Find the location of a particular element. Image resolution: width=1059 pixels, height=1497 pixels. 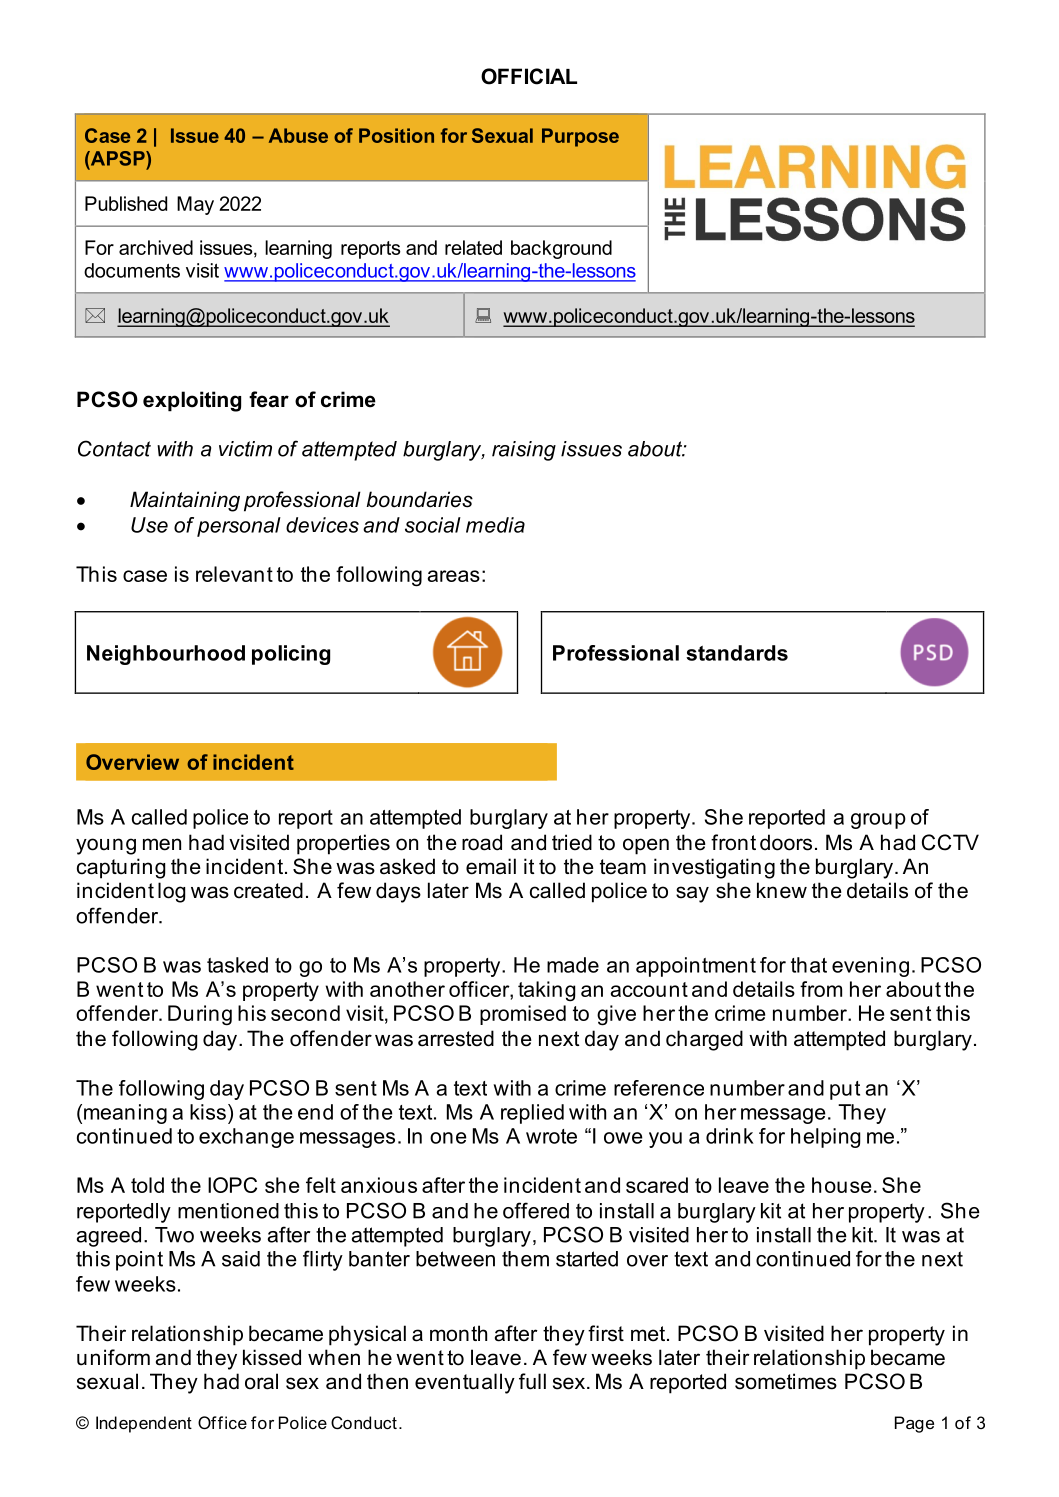

full is located at coordinates (532, 1381).
